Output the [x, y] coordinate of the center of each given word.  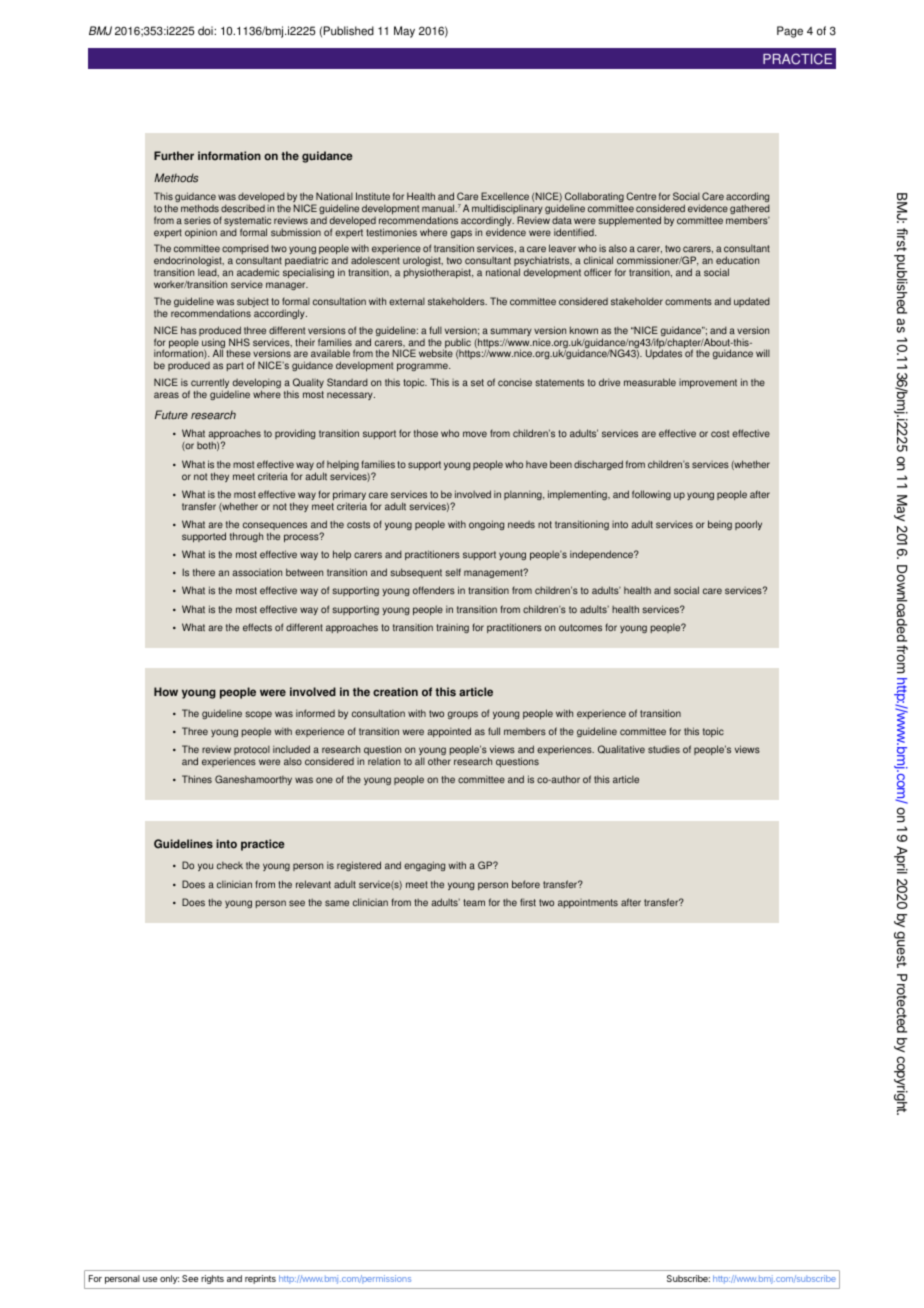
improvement [708, 383]
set [477, 382]
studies [664, 749]
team [474, 902]
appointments [588, 903]
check [230, 865]
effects [257, 627]
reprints [260, 1279]
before [526, 884]
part [235, 366]
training [452, 628]
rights [212, 1279]
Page [790, 32]
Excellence [505, 196]
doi [206, 31]
